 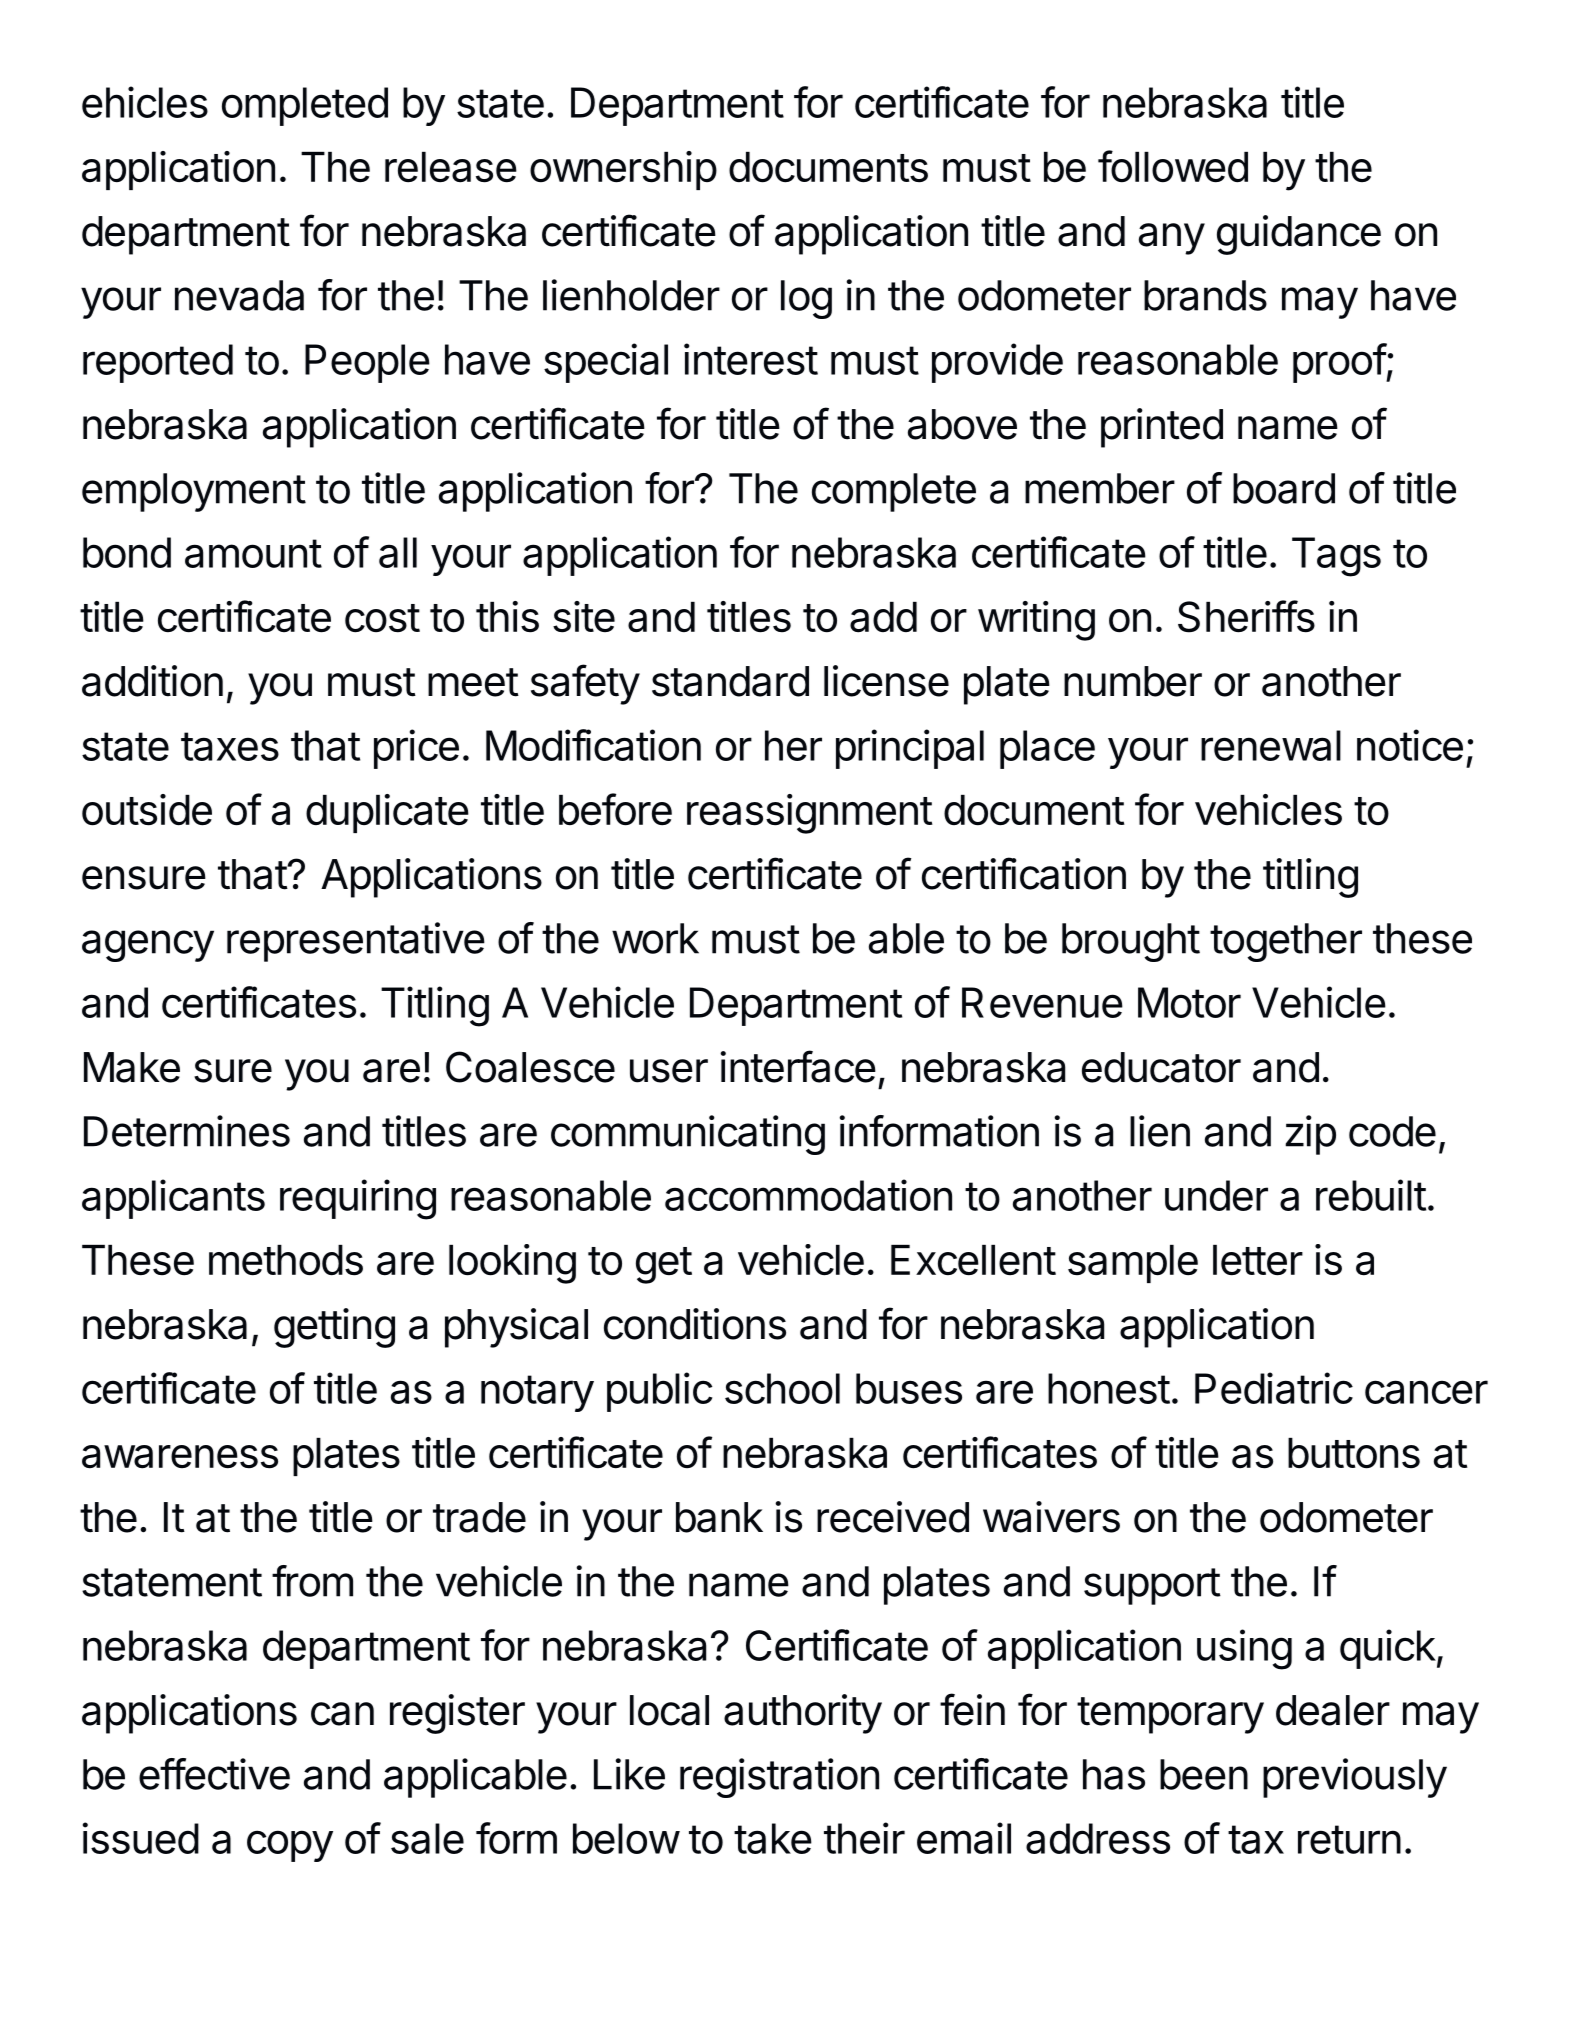 What do you see at coordinates (1274, 1388) in the screenshot?
I see `Pediatric` at bounding box center [1274, 1388].
